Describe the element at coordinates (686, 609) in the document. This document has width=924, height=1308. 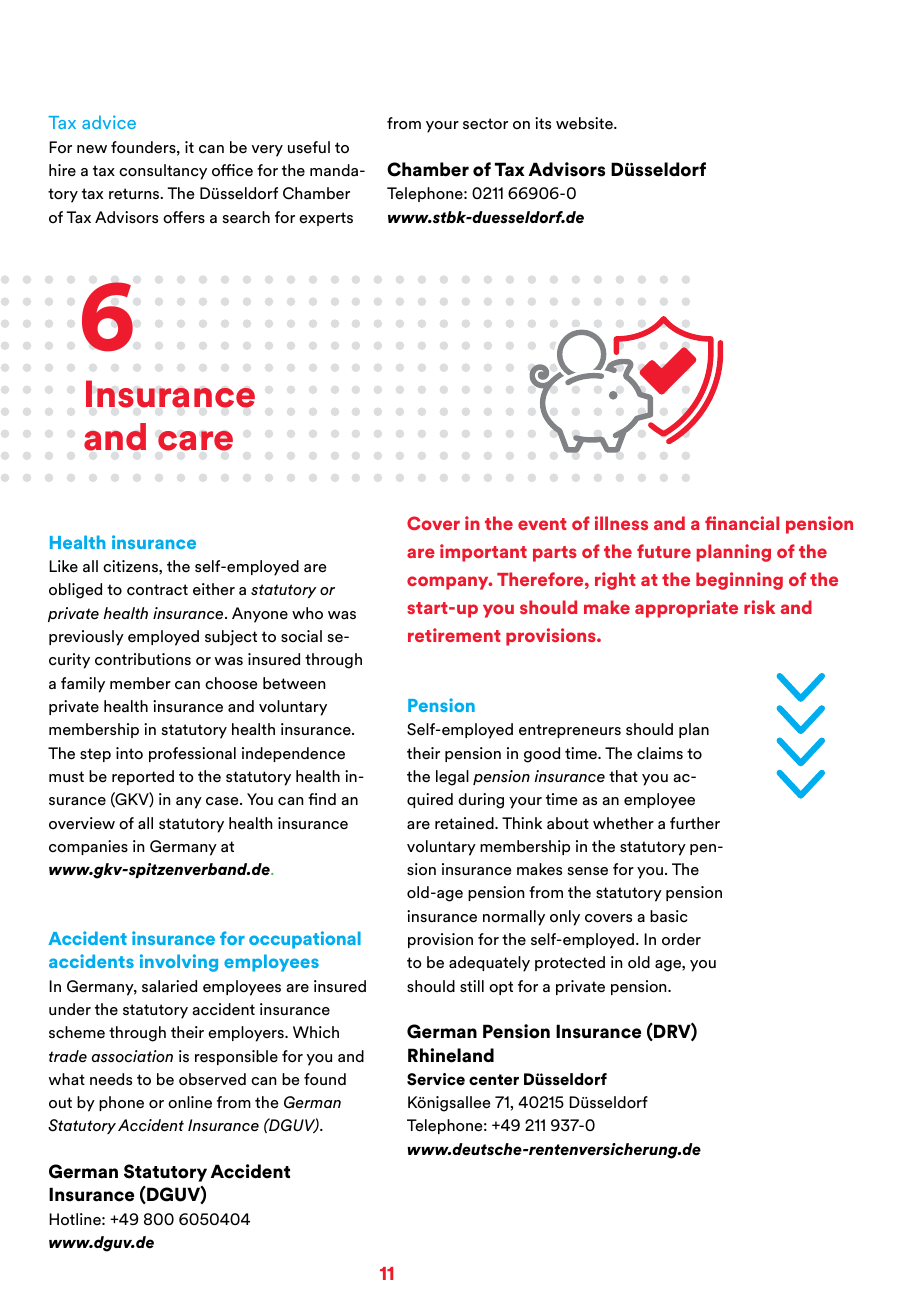
I see `appropriate` at that location.
